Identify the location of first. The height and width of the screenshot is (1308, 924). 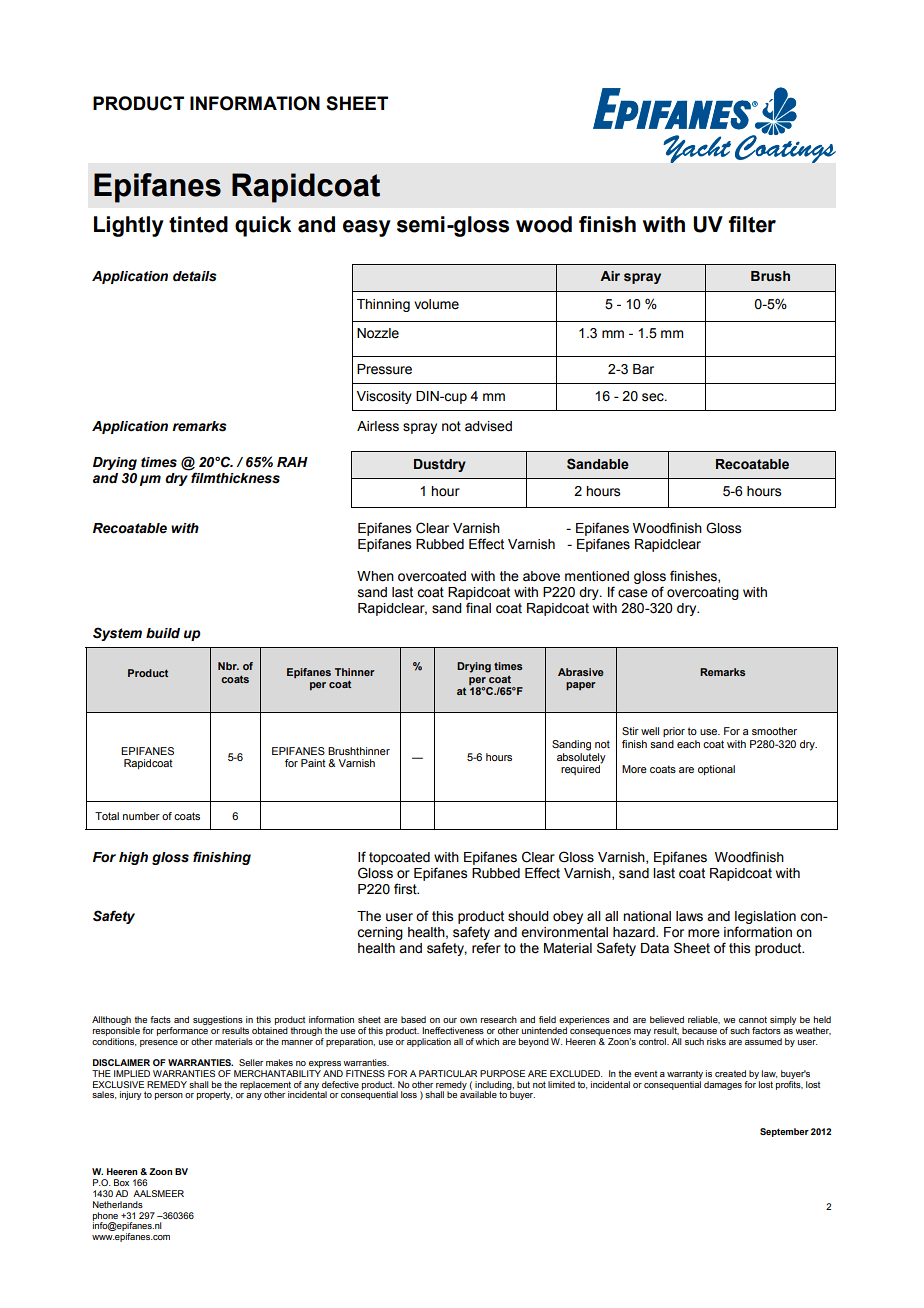
(406, 889).
